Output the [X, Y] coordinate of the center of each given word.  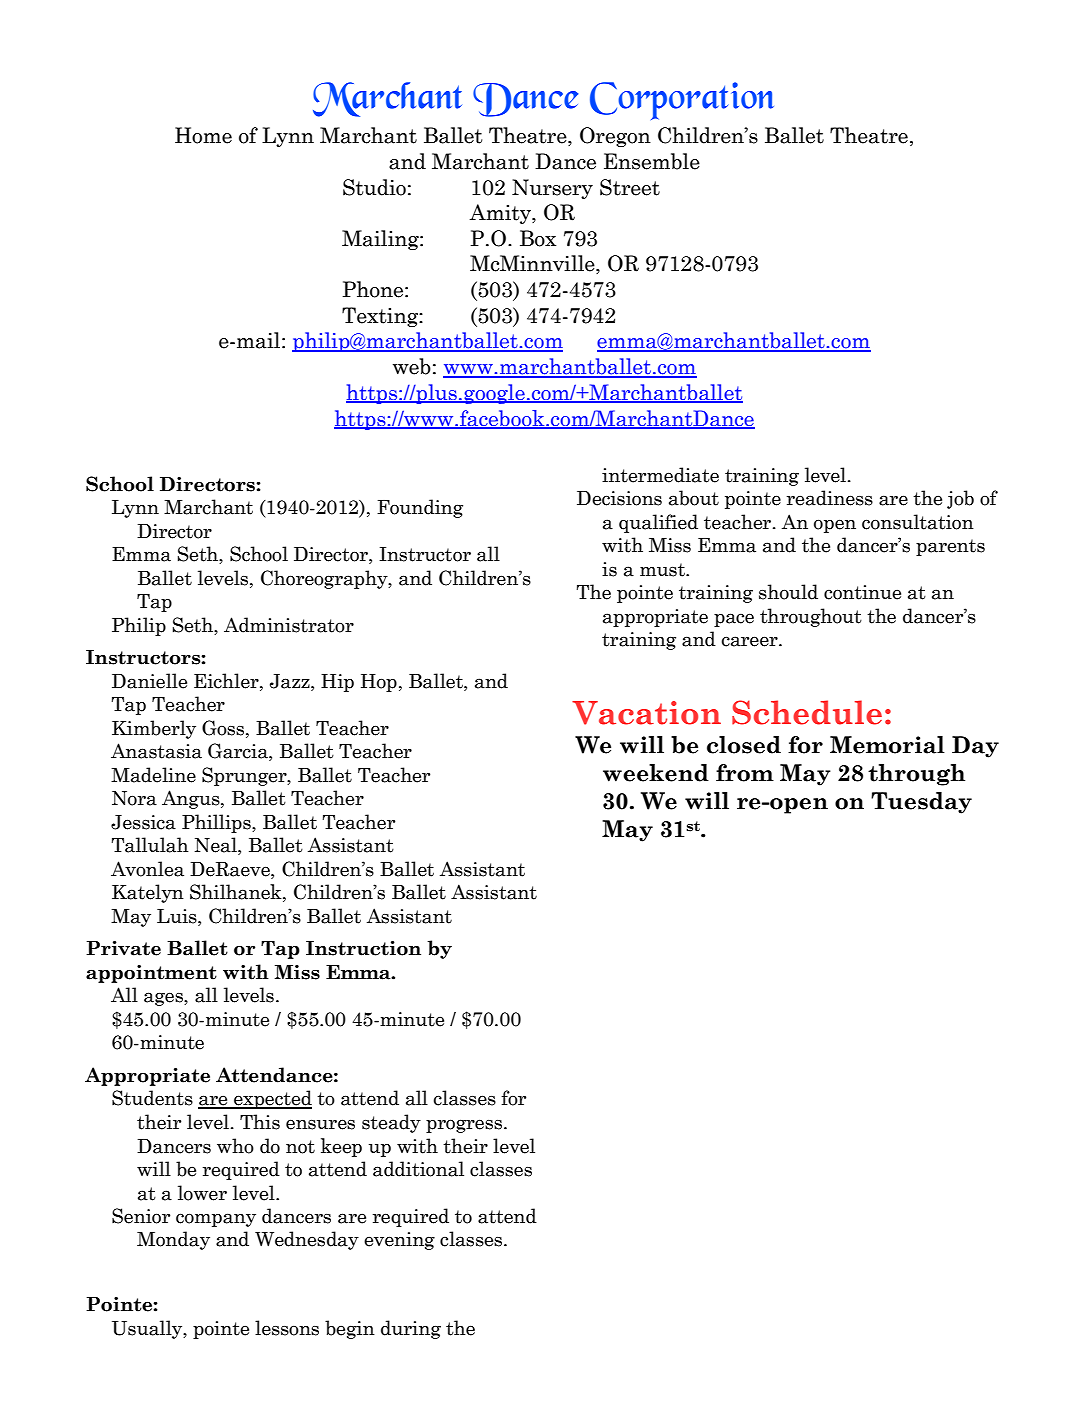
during [411, 1329]
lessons [287, 1328]
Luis [178, 917]
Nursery [552, 189]
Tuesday [921, 803]
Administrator [289, 625]
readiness [830, 498]
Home [203, 135]
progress [465, 1126]
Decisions [619, 498]
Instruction [363, 948]
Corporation [682, 101]
